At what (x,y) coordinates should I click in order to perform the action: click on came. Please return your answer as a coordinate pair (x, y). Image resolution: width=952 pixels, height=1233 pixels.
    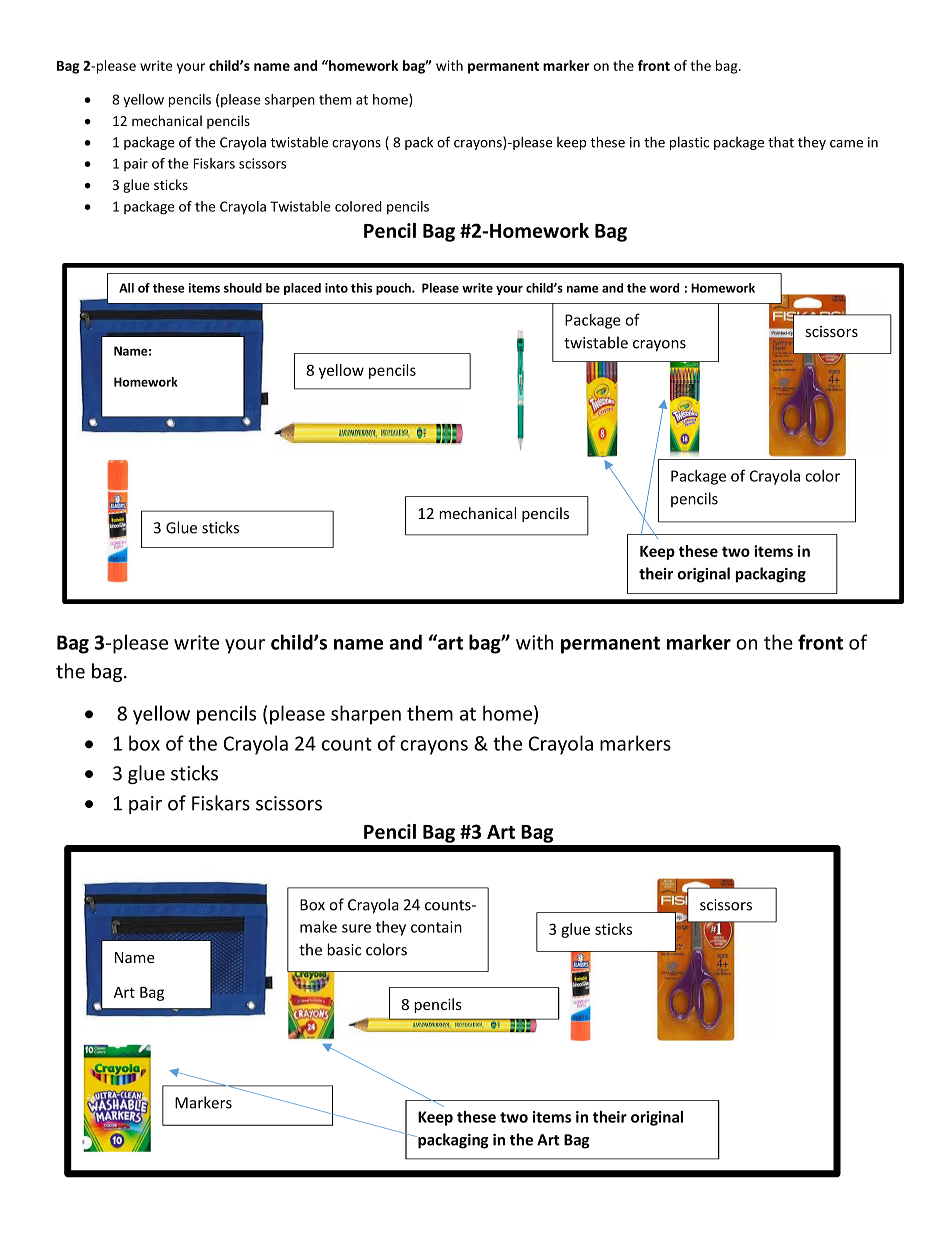
    Looking at the image, I should click on (846, 144).
